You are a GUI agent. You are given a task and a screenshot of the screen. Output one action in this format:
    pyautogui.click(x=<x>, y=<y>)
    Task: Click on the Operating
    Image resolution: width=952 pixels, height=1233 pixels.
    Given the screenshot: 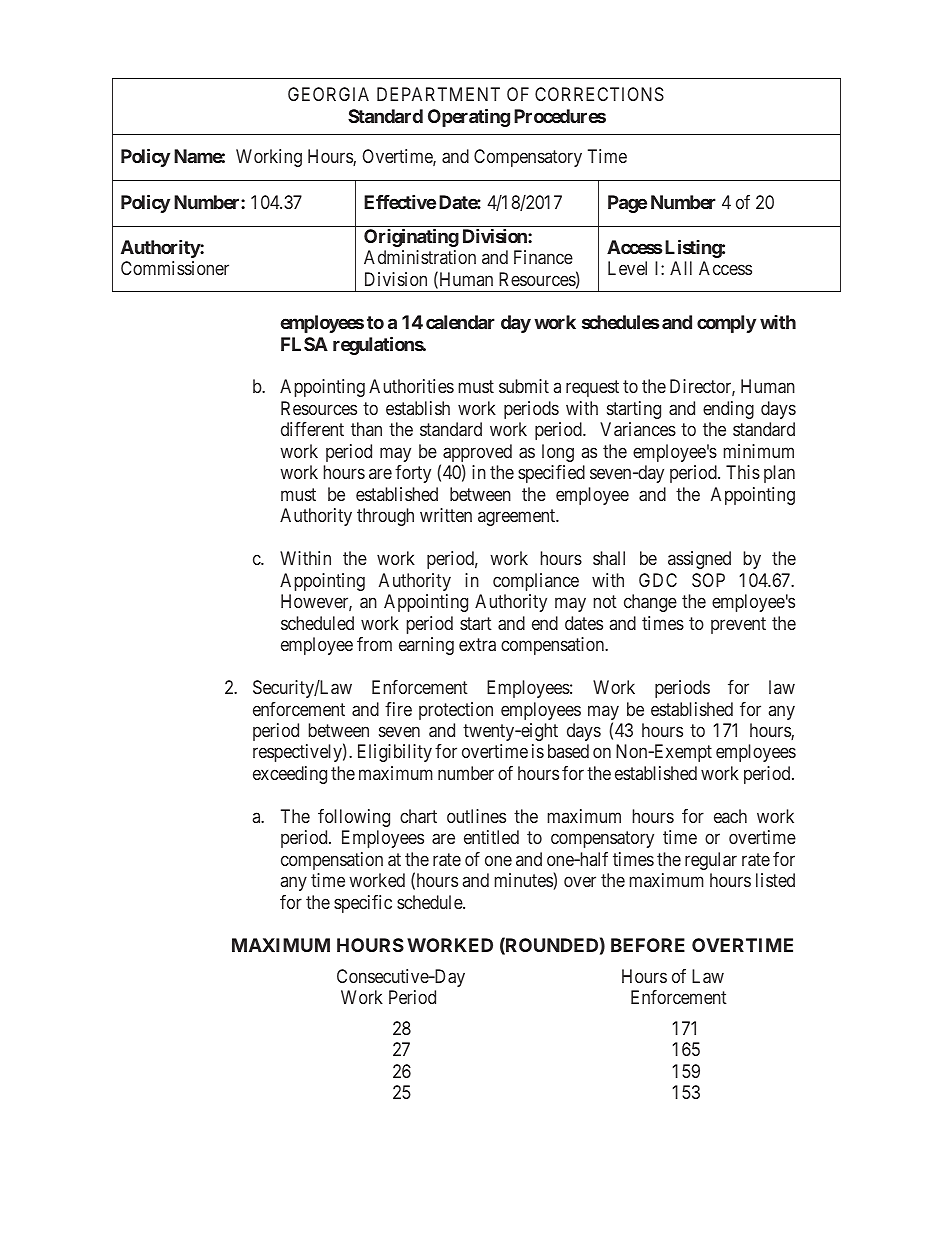 What is the action you would take?
    pyautogui.click(x=469, y=117)
